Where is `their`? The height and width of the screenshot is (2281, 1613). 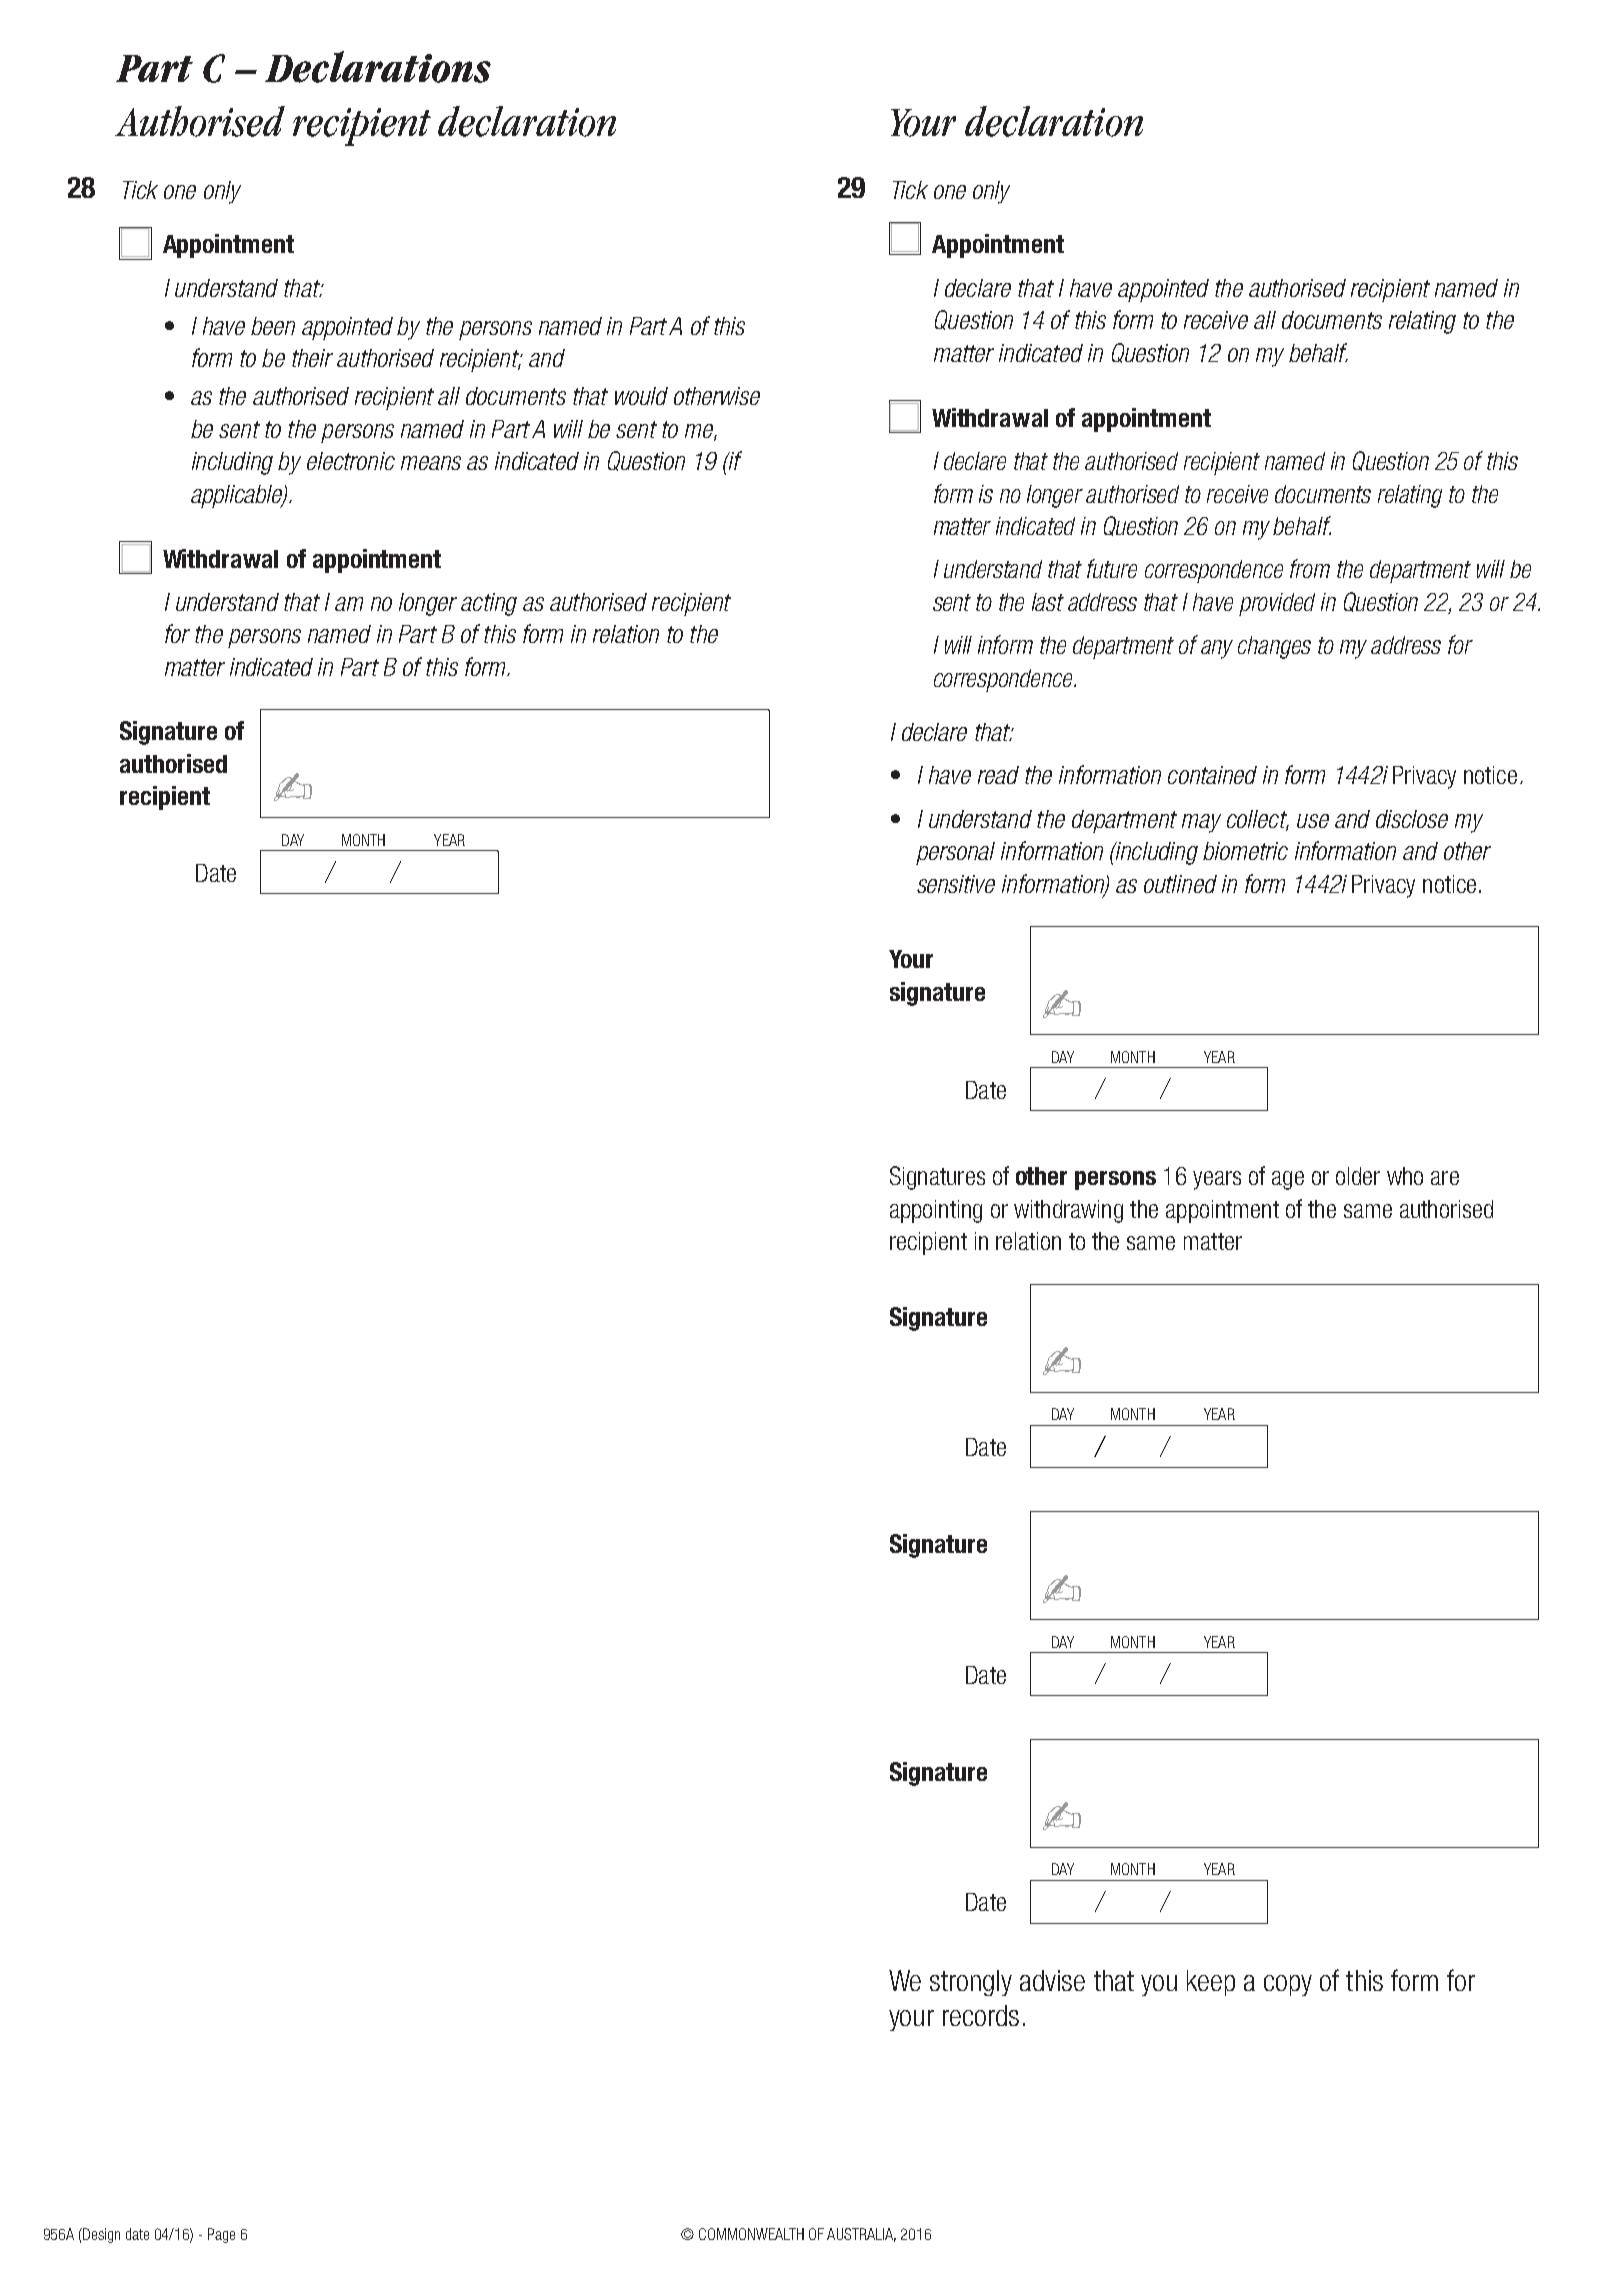 their is located at coordinates (312, 358).
